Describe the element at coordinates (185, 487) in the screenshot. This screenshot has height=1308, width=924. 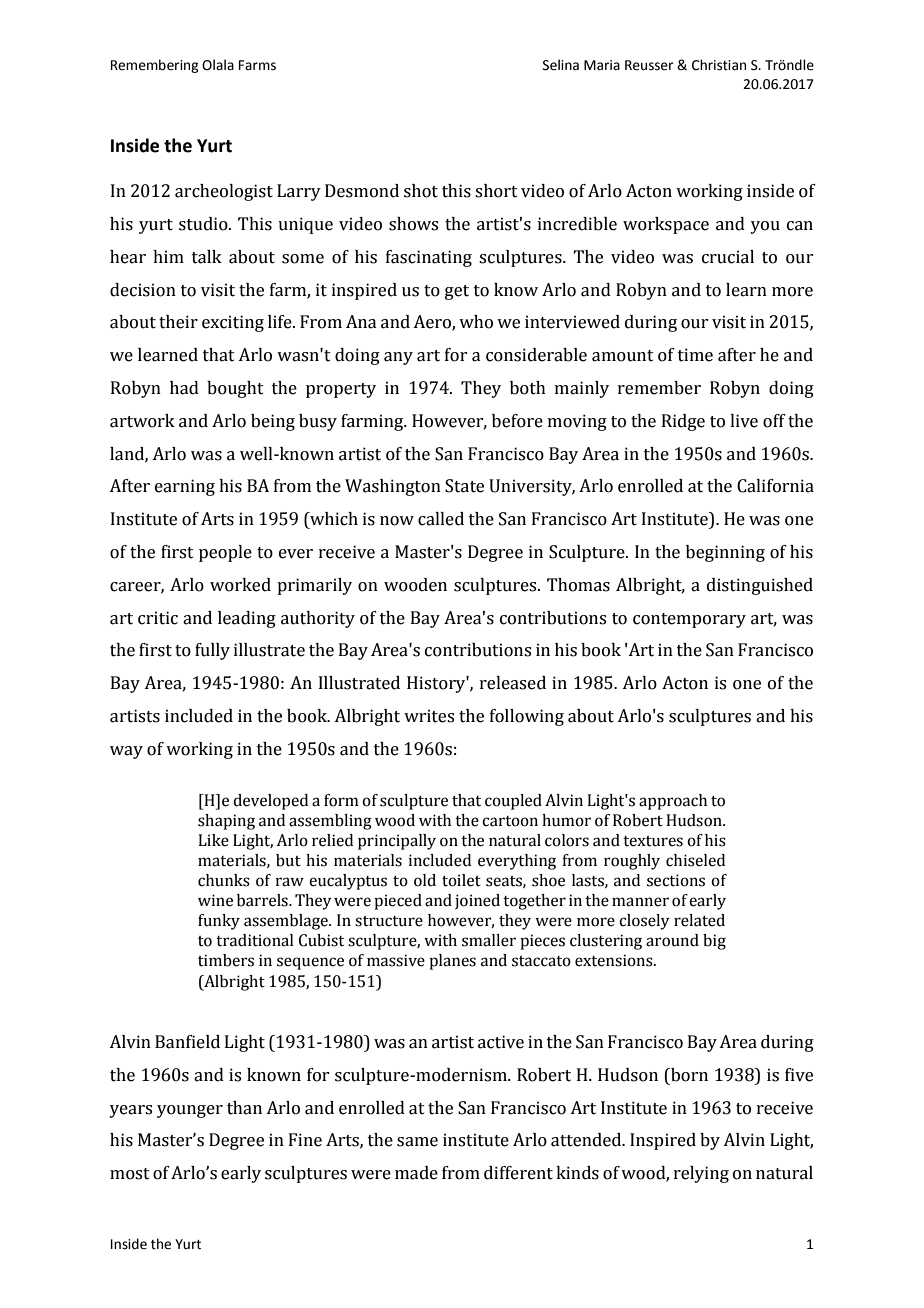
I see `earning` at that location.
